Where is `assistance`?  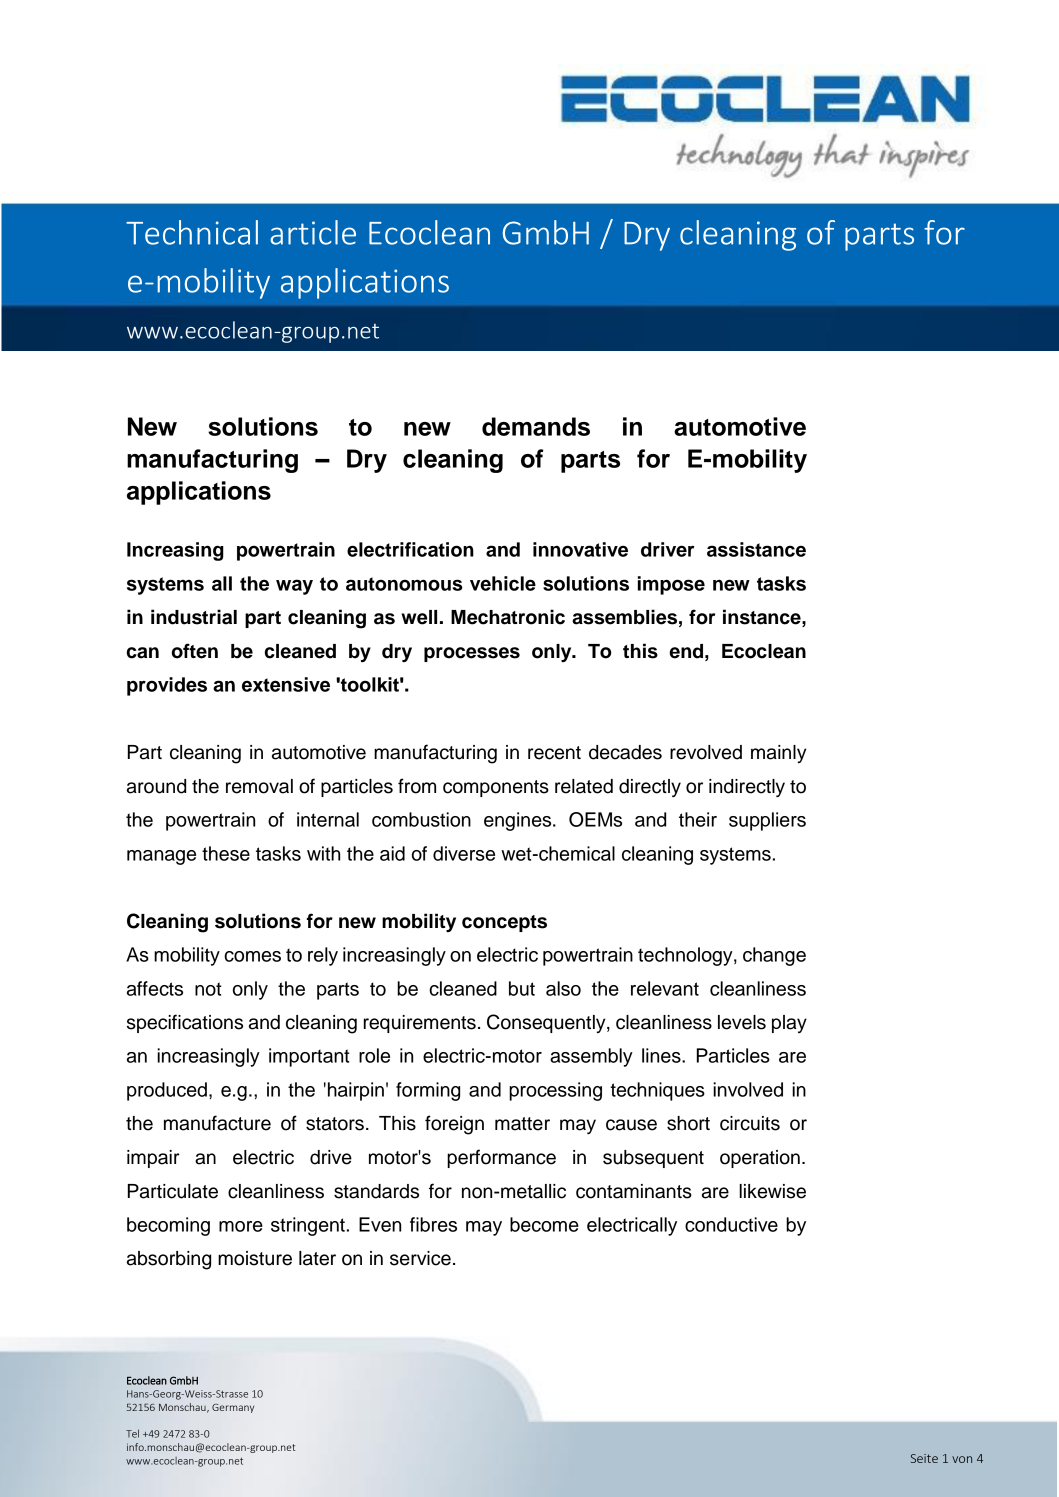
assistance is located at coordinates (756, 549).
